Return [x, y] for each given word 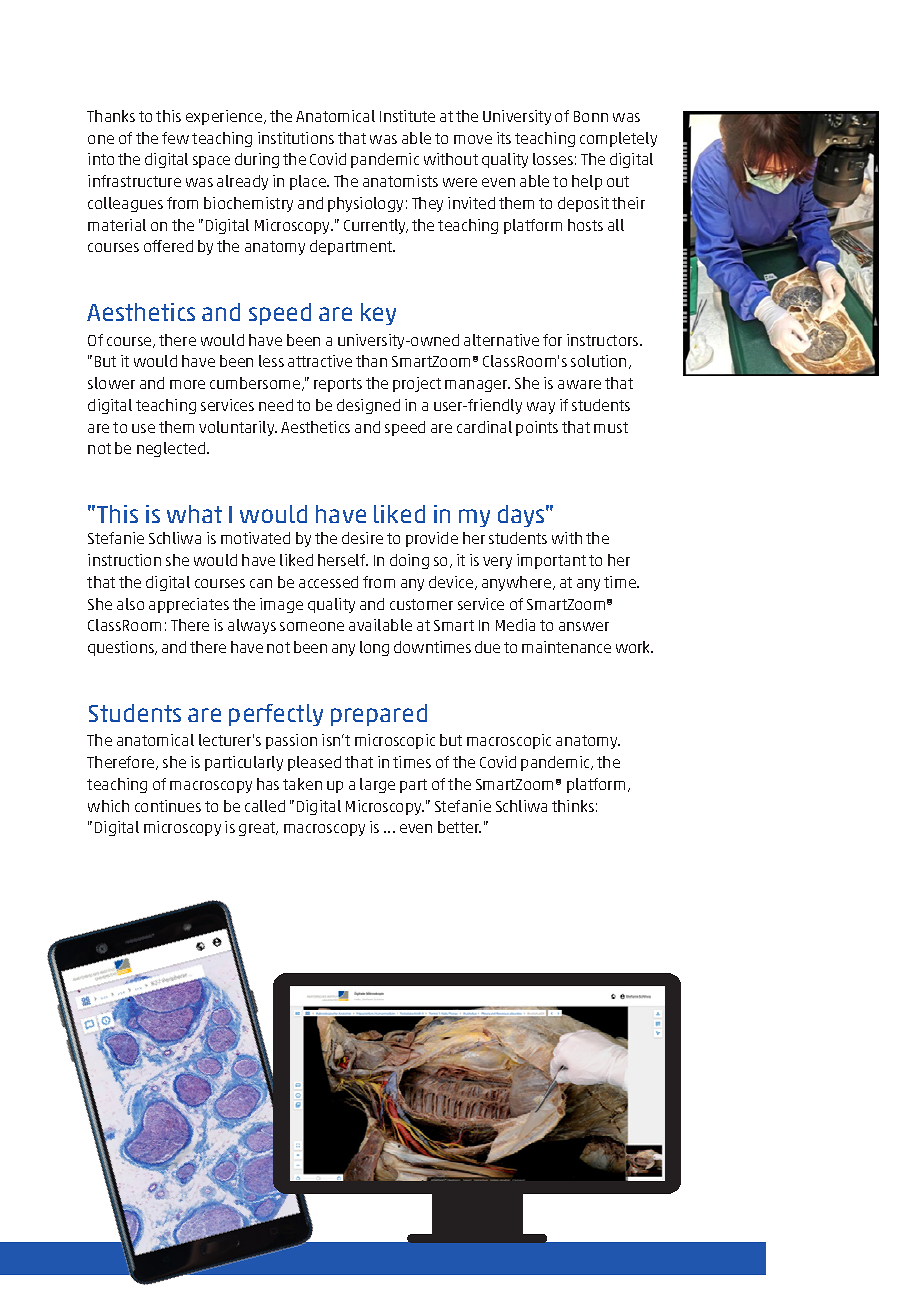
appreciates [189, 605]
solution [598, 361]
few [175, 138]
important [551, 561]
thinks [573, 806]
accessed [328, 582]
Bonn [591, 116]
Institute [407, 116]
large [377, 785]
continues [168, 806]
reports [338, 385]
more [187, 384]
